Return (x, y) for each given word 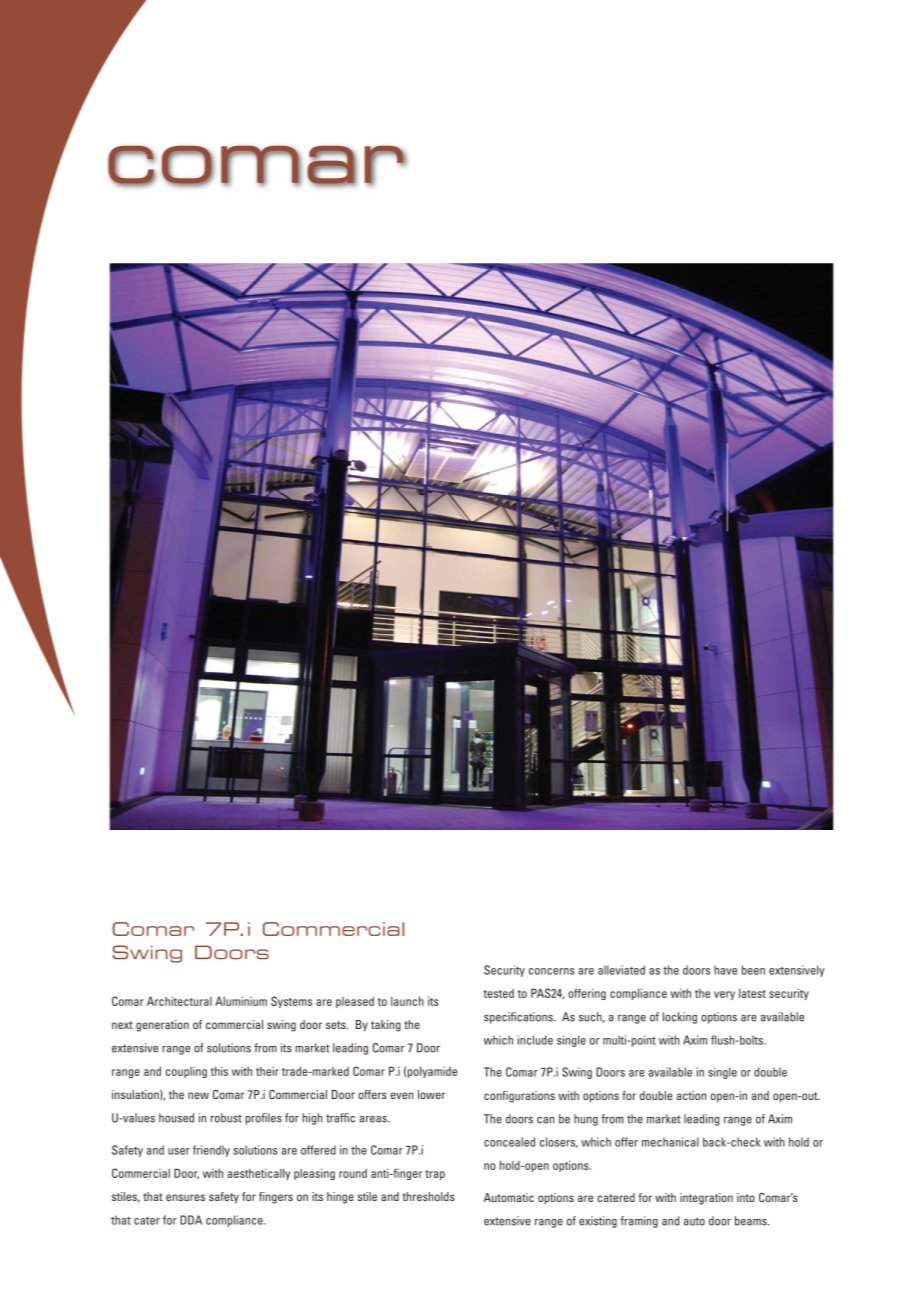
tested (498, 993)
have (725, 970)
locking (680, 1018)
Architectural (179, 1001)
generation (162, 1026)
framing (639, 1222)
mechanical (670, 1142)
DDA (191, 1220)
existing (598, 1222)
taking (386, 1026)
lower (431, 1094)
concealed (509, 1142)
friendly (211, 1151)
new (198, 1095)
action (691, 1095)
